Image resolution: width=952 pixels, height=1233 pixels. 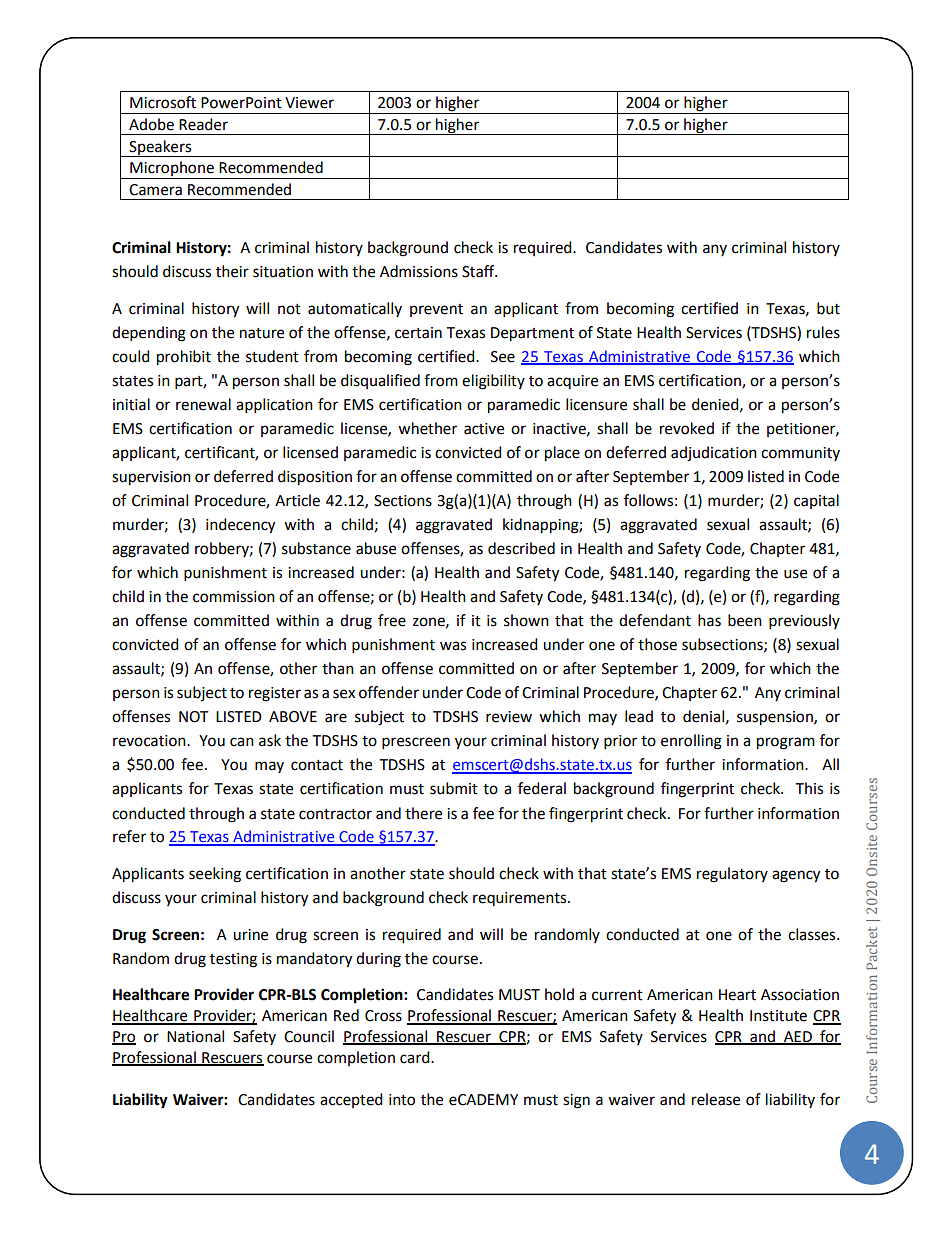 What do you see at coordinates (828, 308) in the document?
I see `but` at bounding box center [828, 308].
